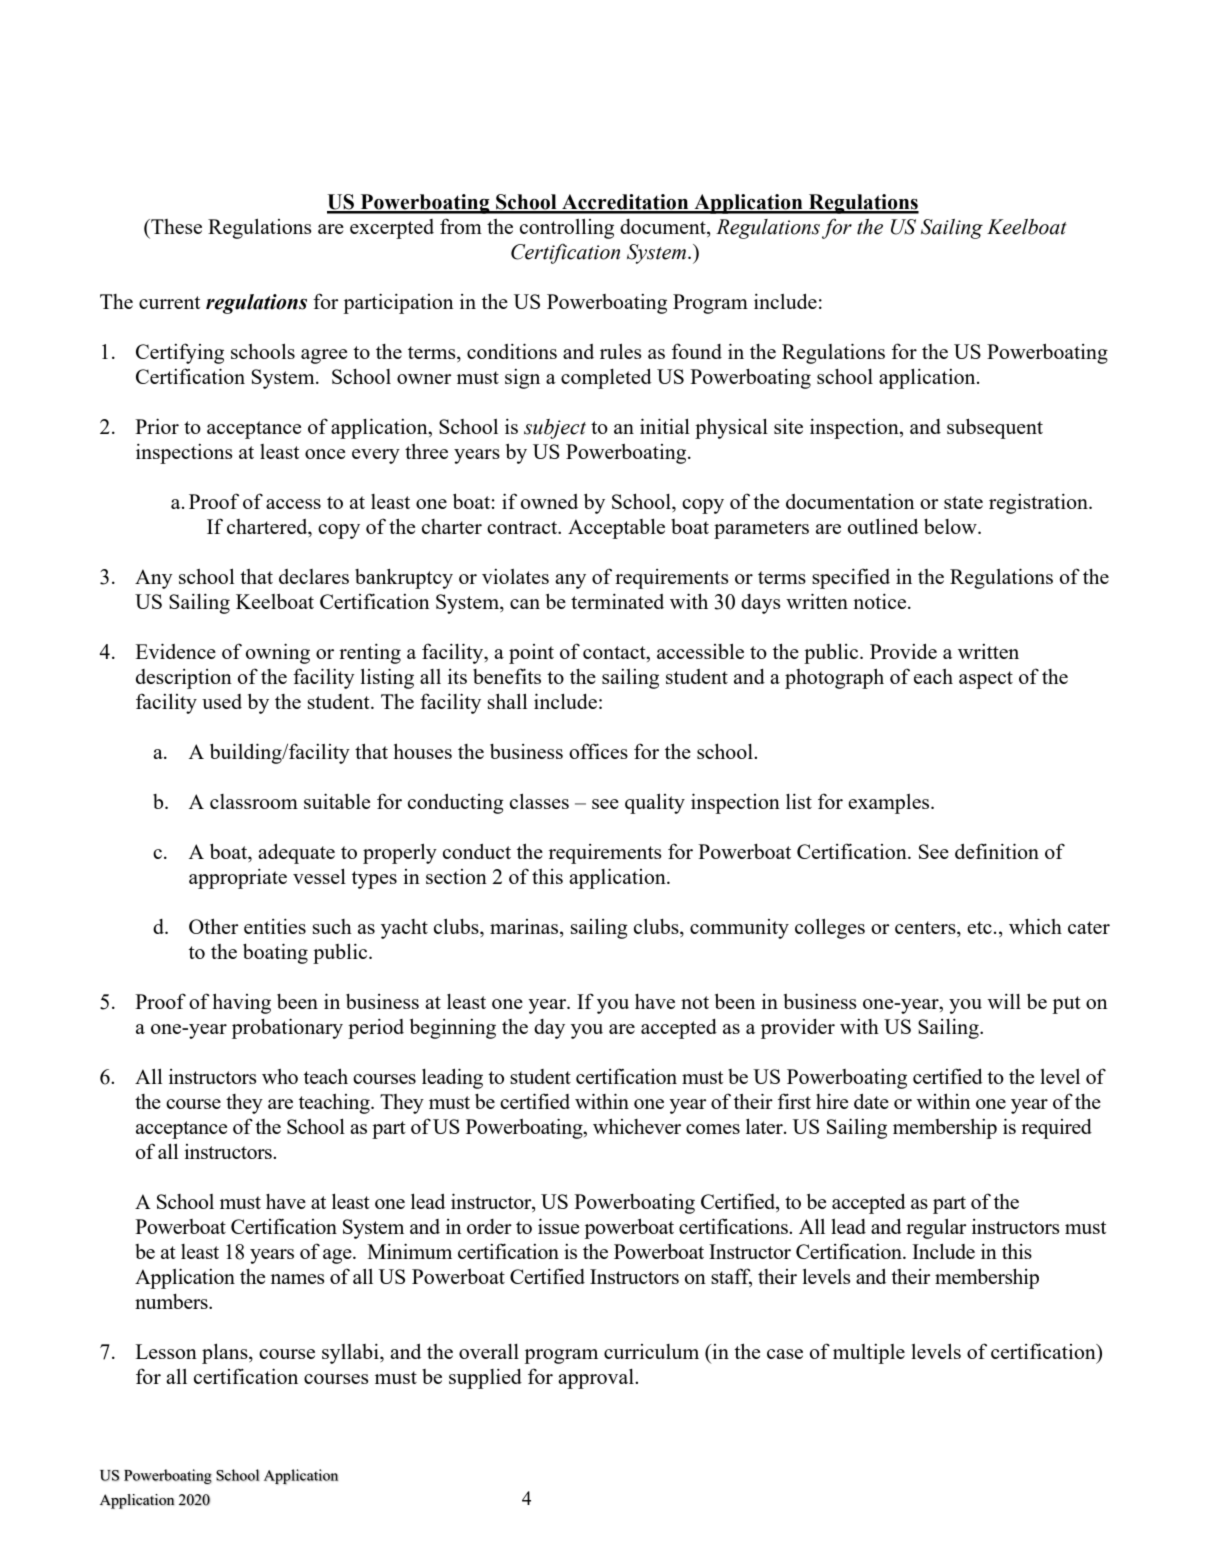  What do you see at coordinates (869, 1354) in the image?
I see `multiple` at bounding box center [869, 1354].
